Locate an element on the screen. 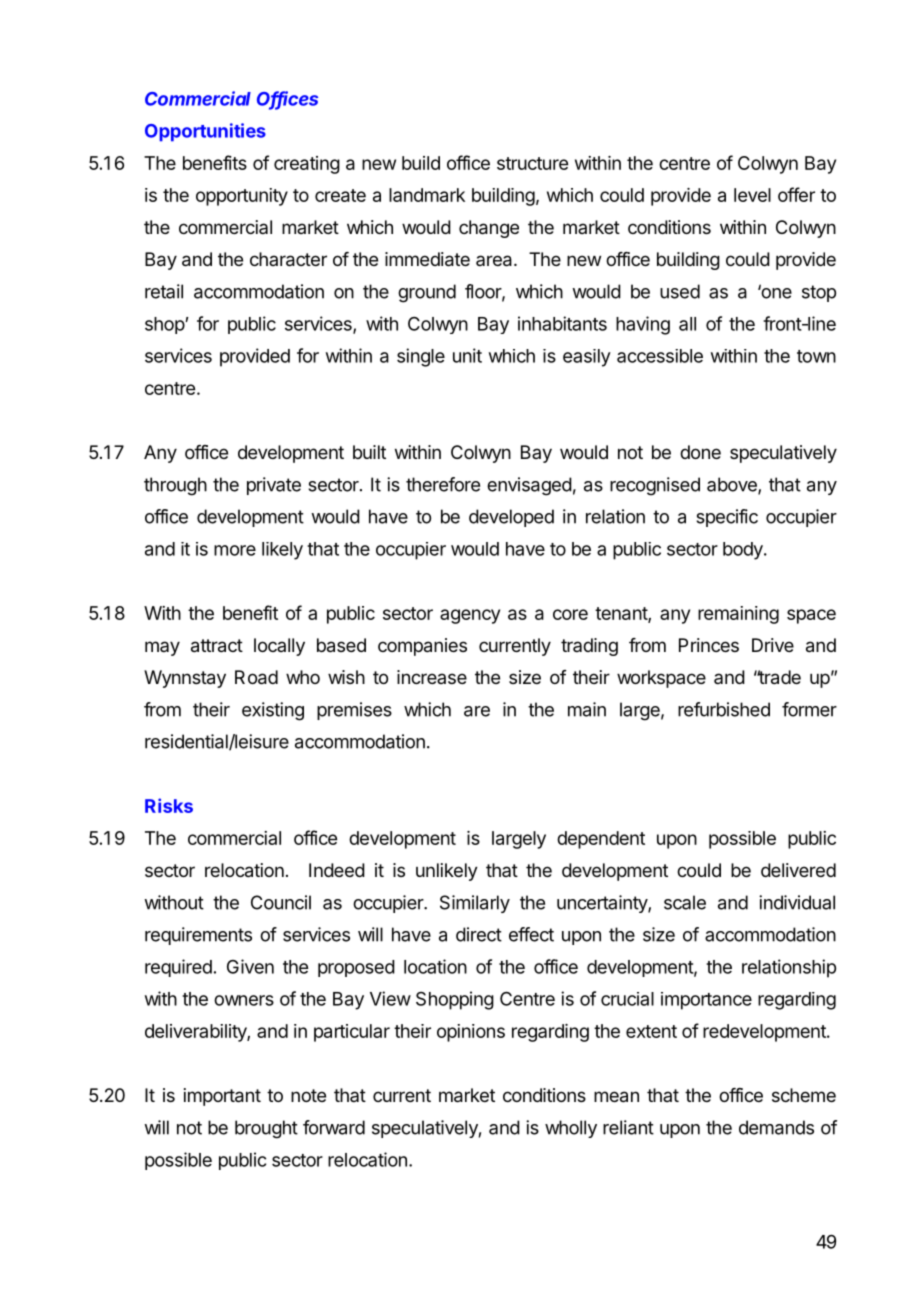 The width and height of the screenshot is (924, 1308). agency is located at coordinates (470, 616).
